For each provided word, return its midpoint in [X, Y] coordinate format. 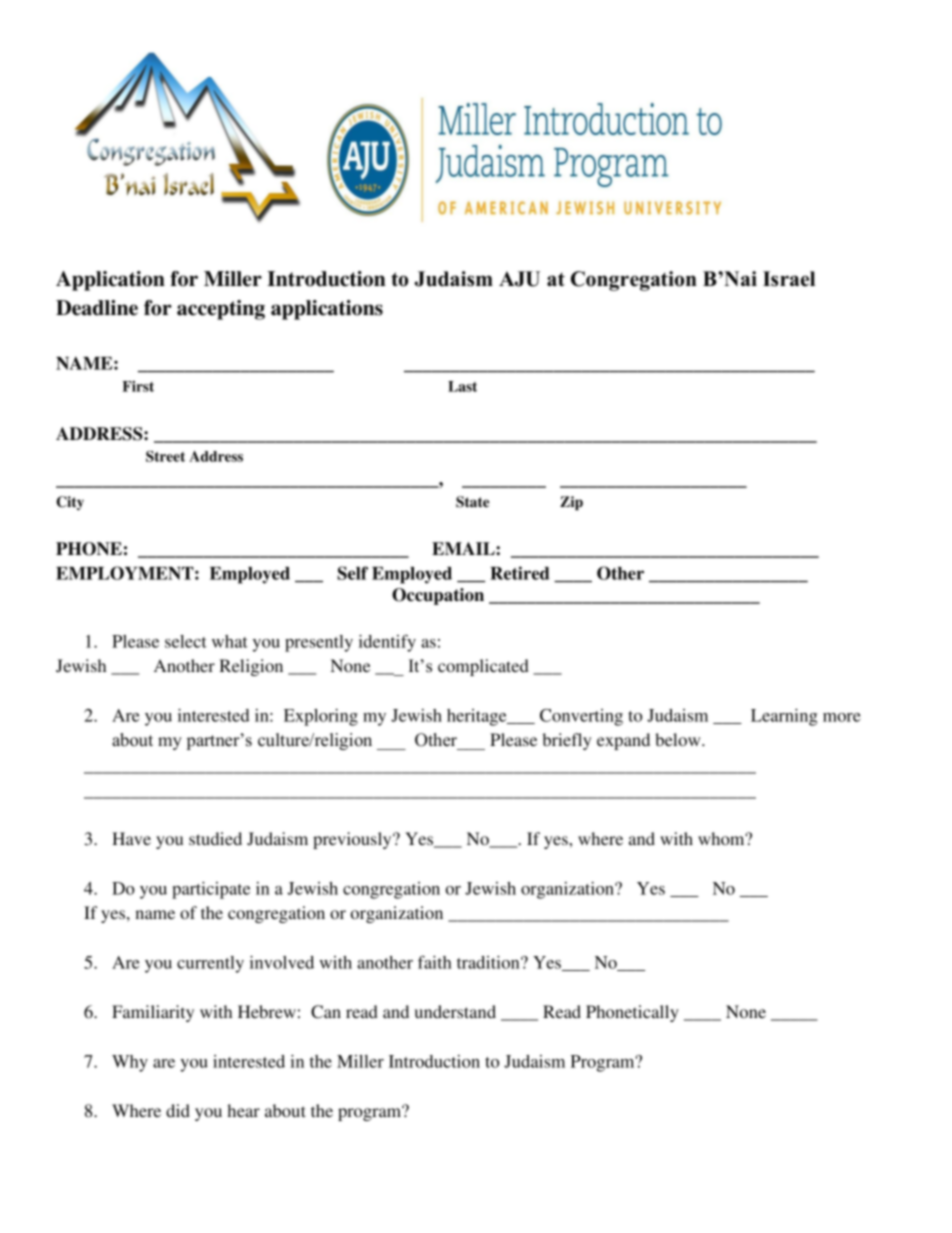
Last [462, 386]
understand [455, 1011]
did [178, 1110]
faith [435, 962]
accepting [221, 310]
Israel [789, 279]
